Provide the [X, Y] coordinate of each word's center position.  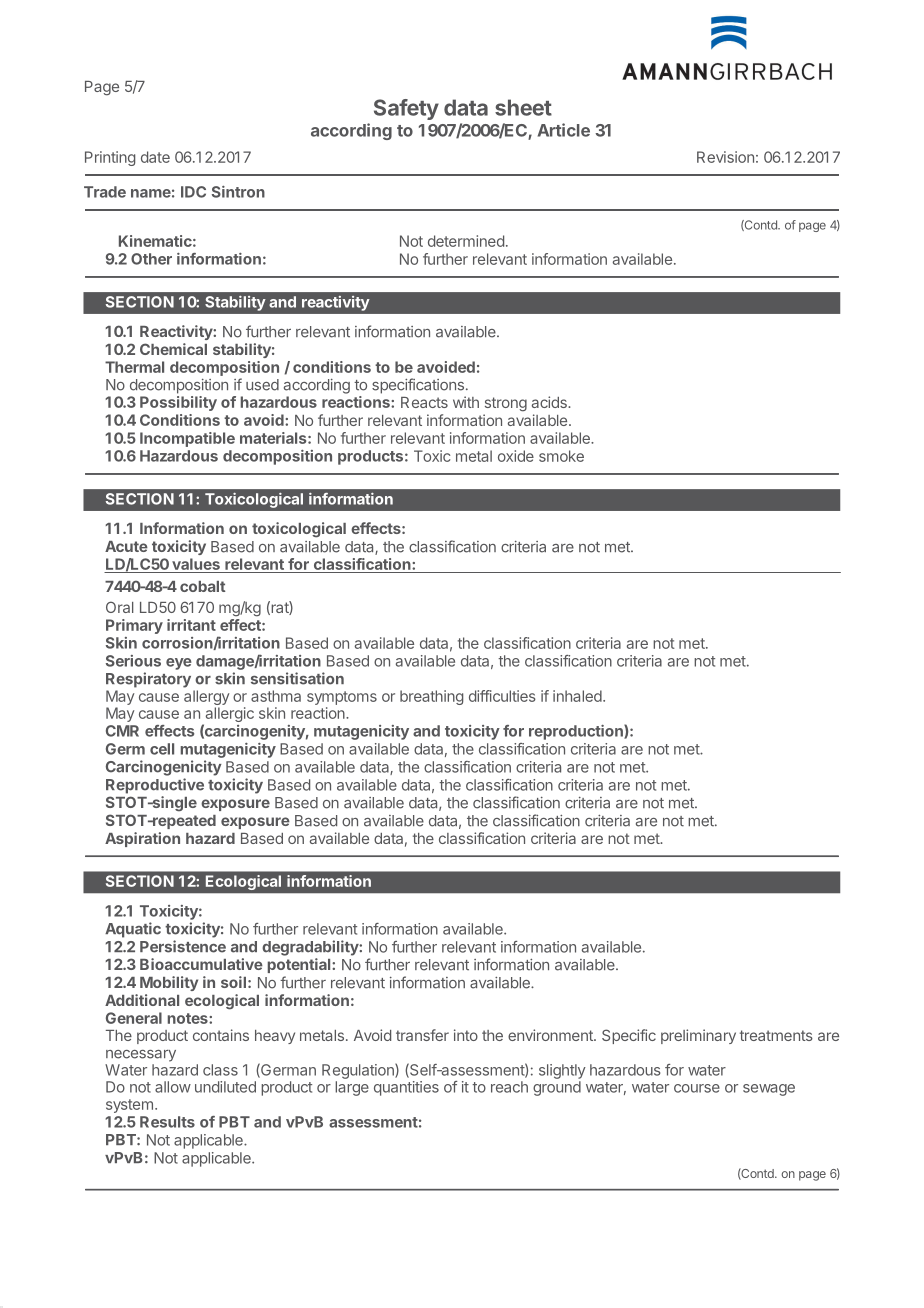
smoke [561, 456]
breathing [431, 697]
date [155, 157]
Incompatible [187, 439]
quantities [406, 1088]
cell [162, 749]
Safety [406, 109]
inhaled [578, 696]
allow [173, 1087]
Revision [725, 157]
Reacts [424, 402]
